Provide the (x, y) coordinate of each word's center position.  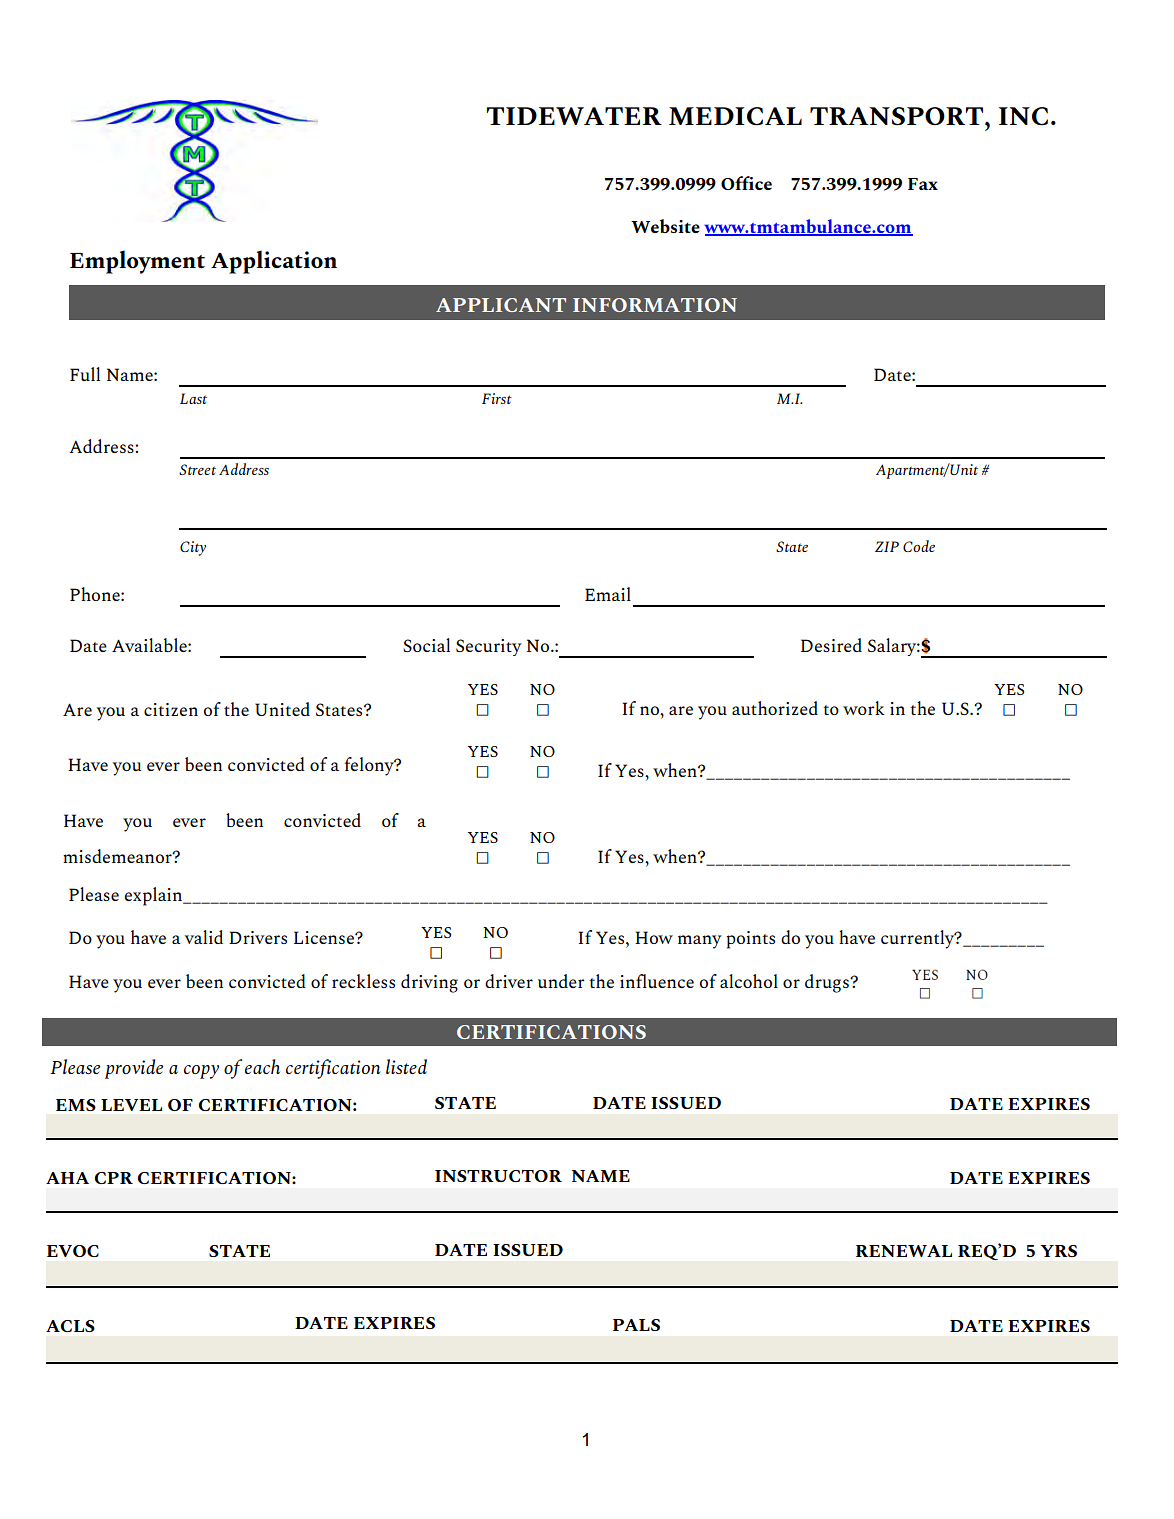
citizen (171, 709)
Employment (137, 262)
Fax (923, 184)
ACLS (70, 1326)
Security (489, 647)
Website (665, 226)
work (863, 708)
